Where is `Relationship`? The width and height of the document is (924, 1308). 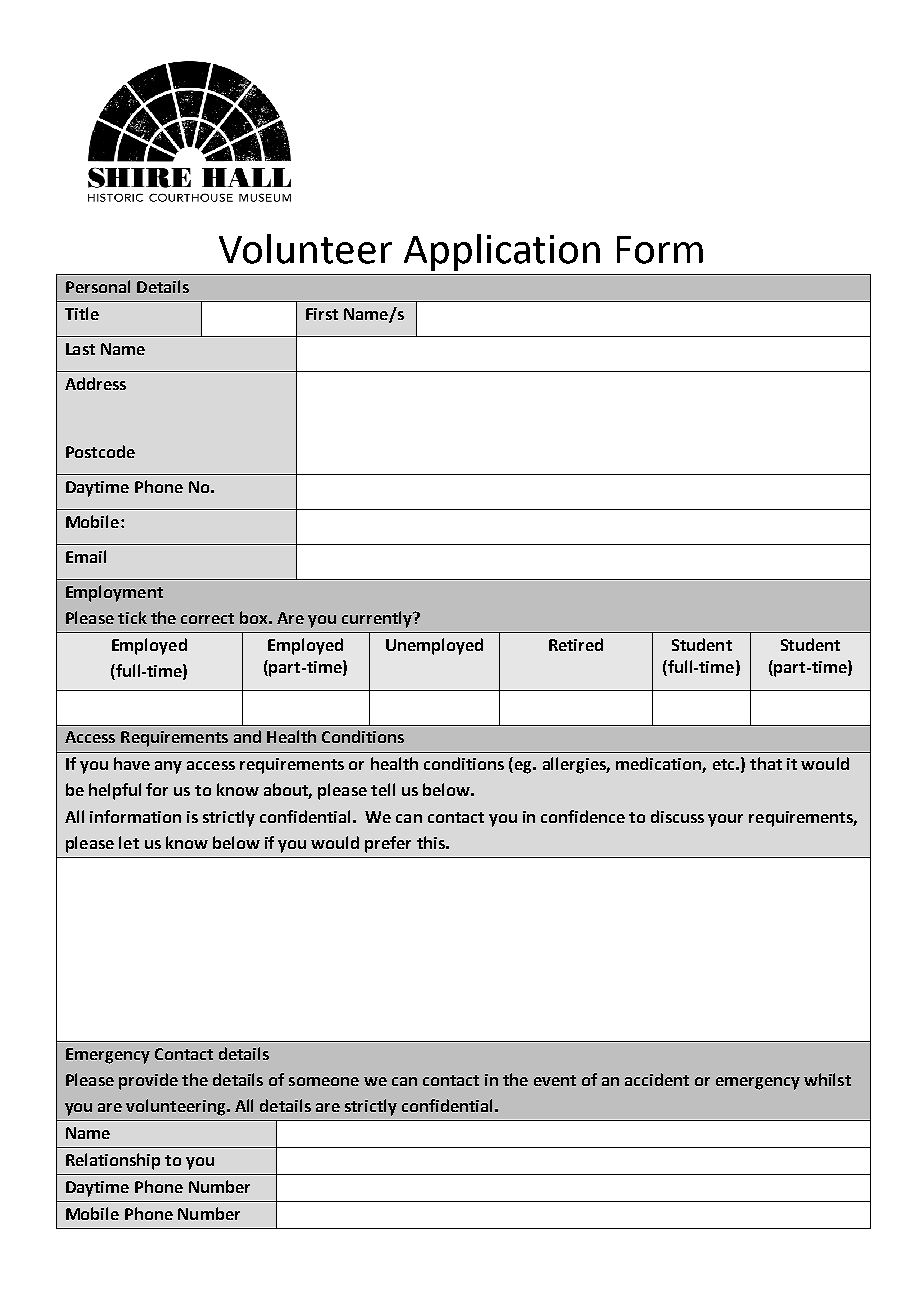
Relationship is located at coordinates (113, 1161).
